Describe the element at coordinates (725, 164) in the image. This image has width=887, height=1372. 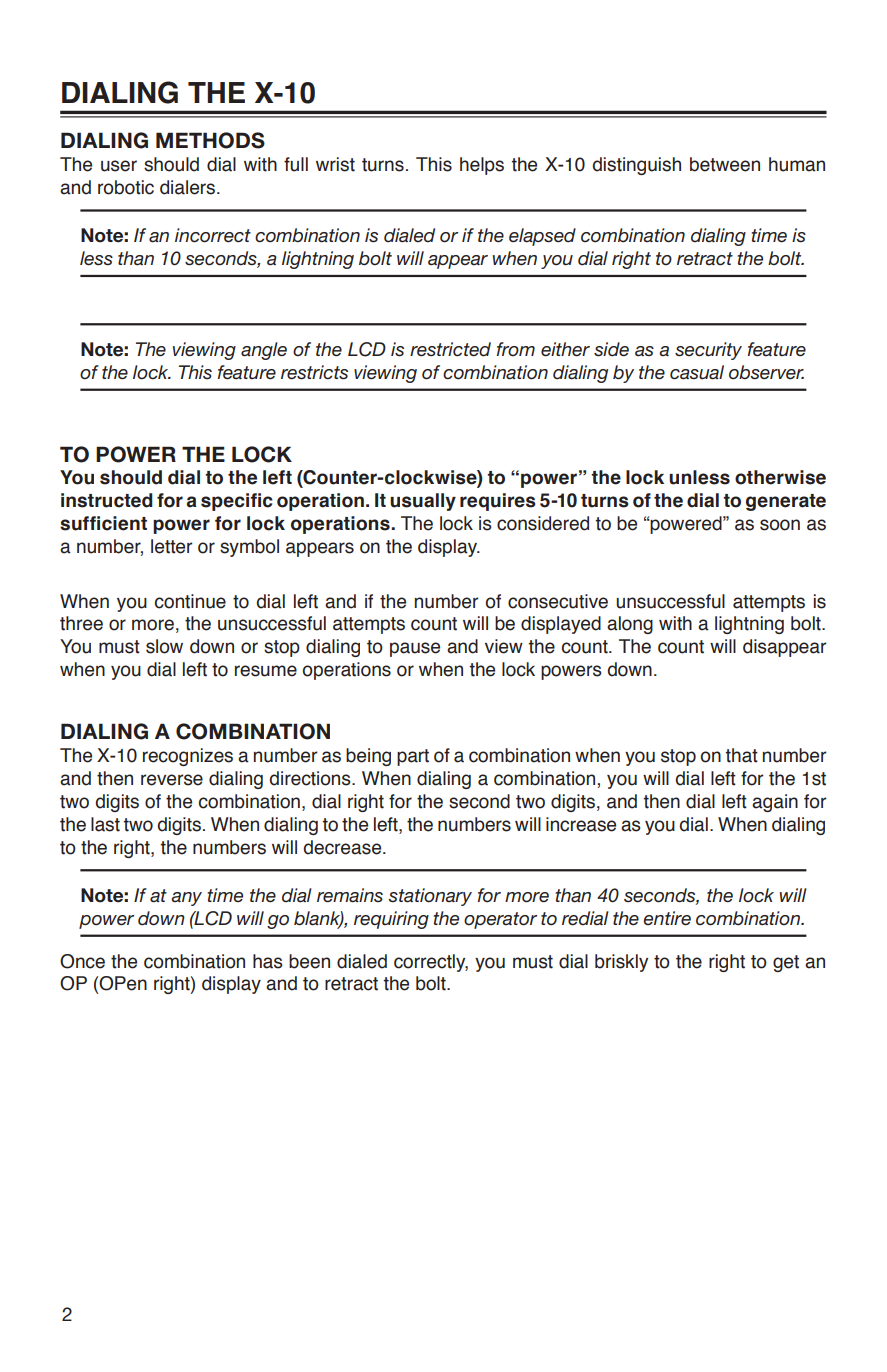
I see `between` at that location.
